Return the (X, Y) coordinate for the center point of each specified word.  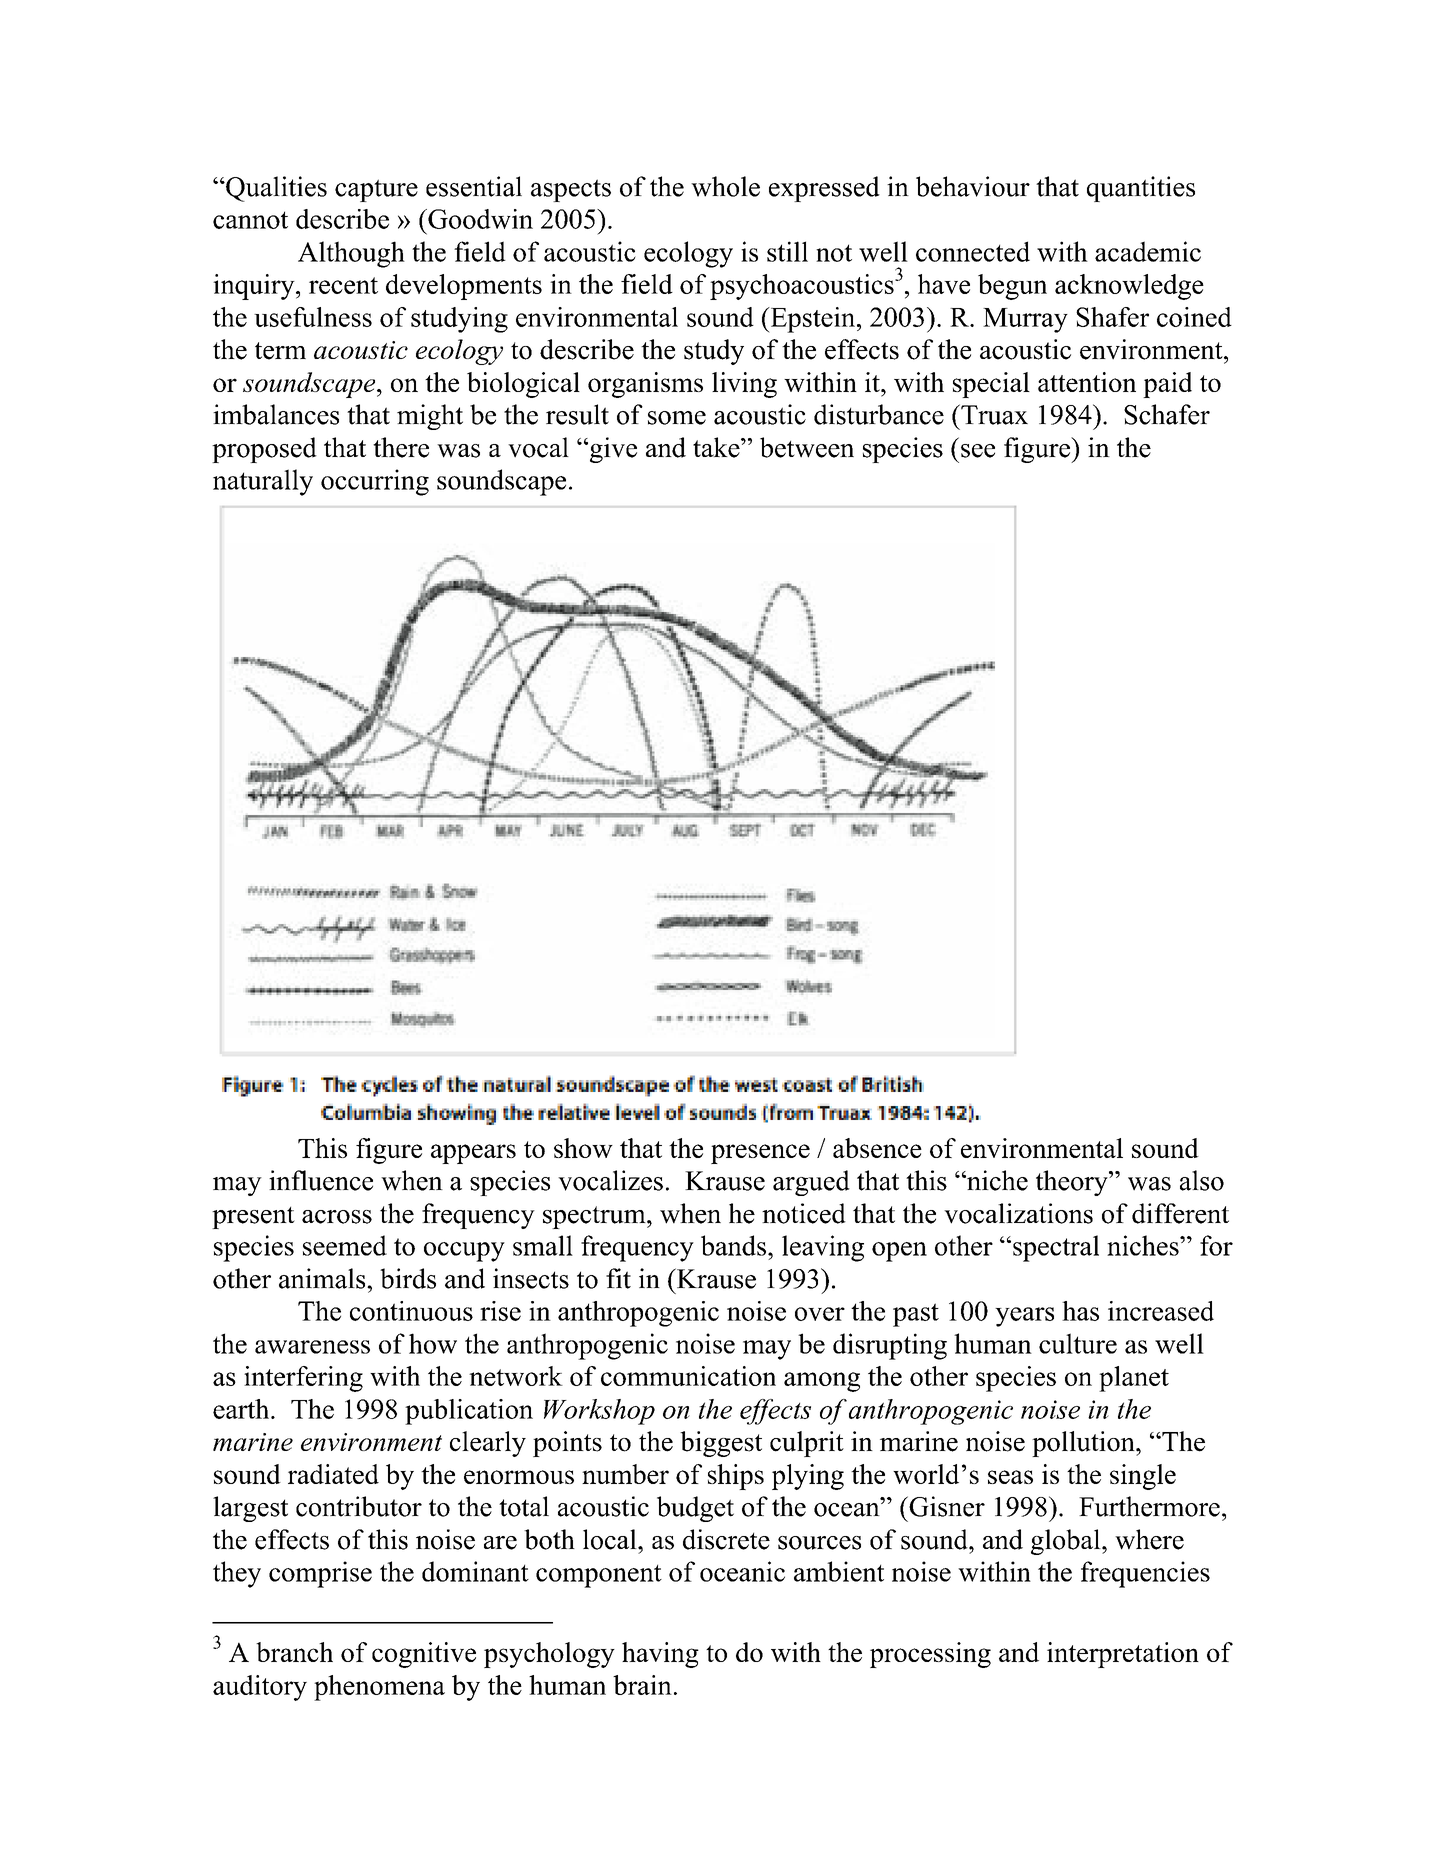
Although (351, 254)
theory (1073, 1183)
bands (733, 1245)
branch (294, 1652)
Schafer (1167, 414)
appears (473, 1154)
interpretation (1123, 1655)
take (717, 447)
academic (1148, 251)
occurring (375, 482)
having (660, 1655)
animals (323, 1278)
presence (760, 1154)
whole (725, 186)
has (1080, 1311)
